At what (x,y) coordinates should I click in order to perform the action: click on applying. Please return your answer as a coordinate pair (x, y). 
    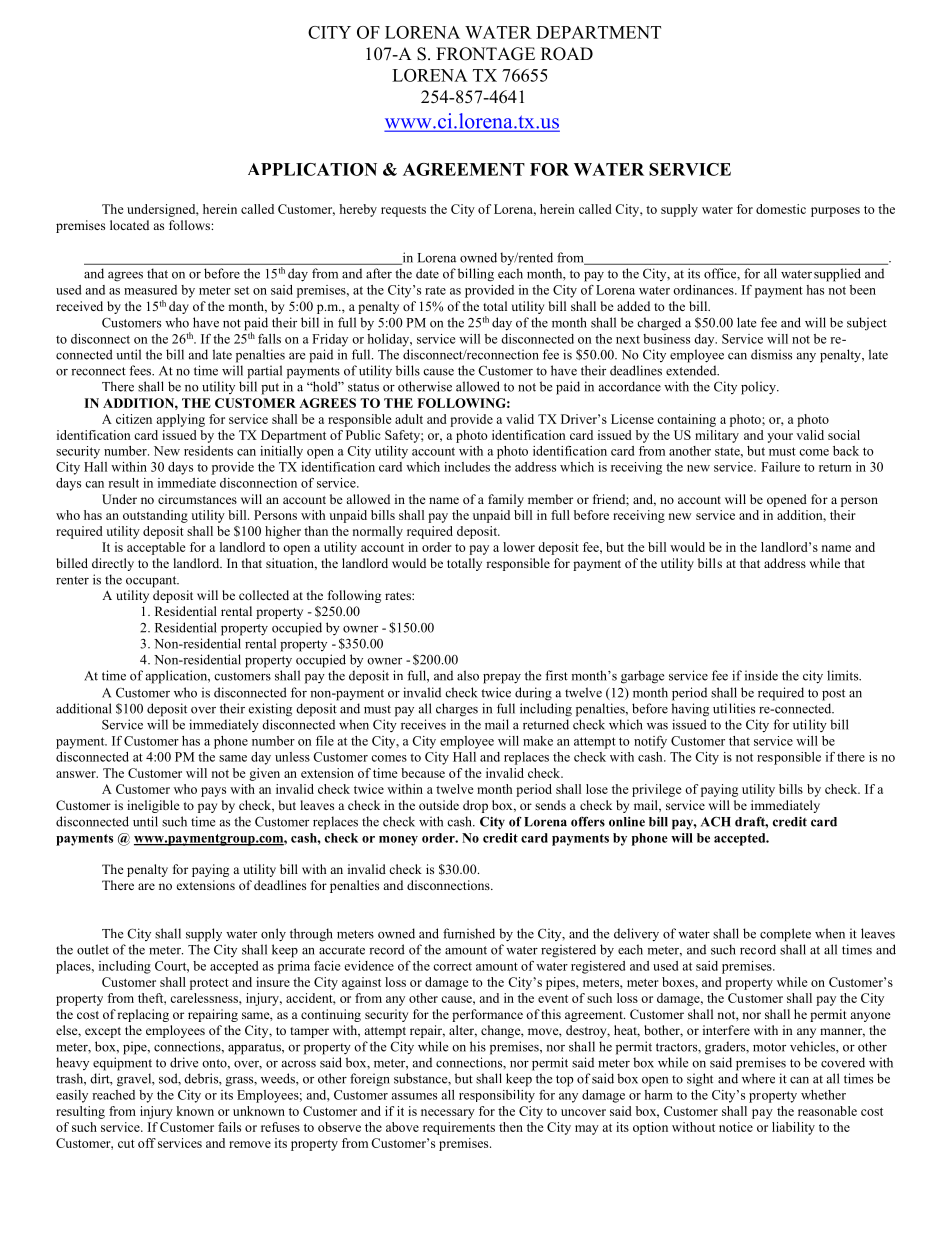
    Looking at the image, I should click on (180, 420).
